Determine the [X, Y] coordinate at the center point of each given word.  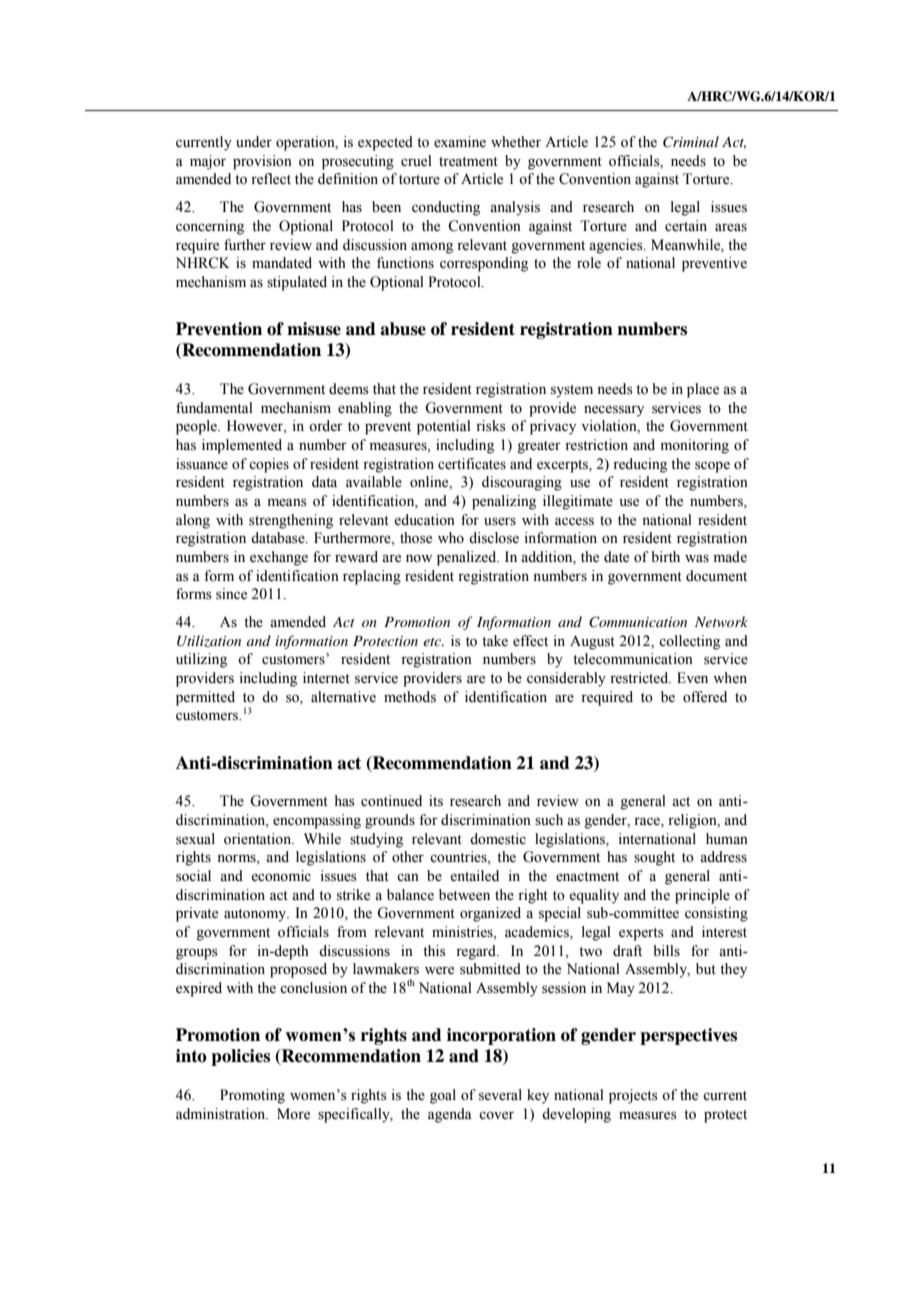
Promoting [252, 1096]
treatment [468, 162]
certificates [472, 464]
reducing [640, 465]
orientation [259, 839]
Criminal [691, 142]
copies [269, 465]
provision [262, 162]
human [727, 838]
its [436, 801]
